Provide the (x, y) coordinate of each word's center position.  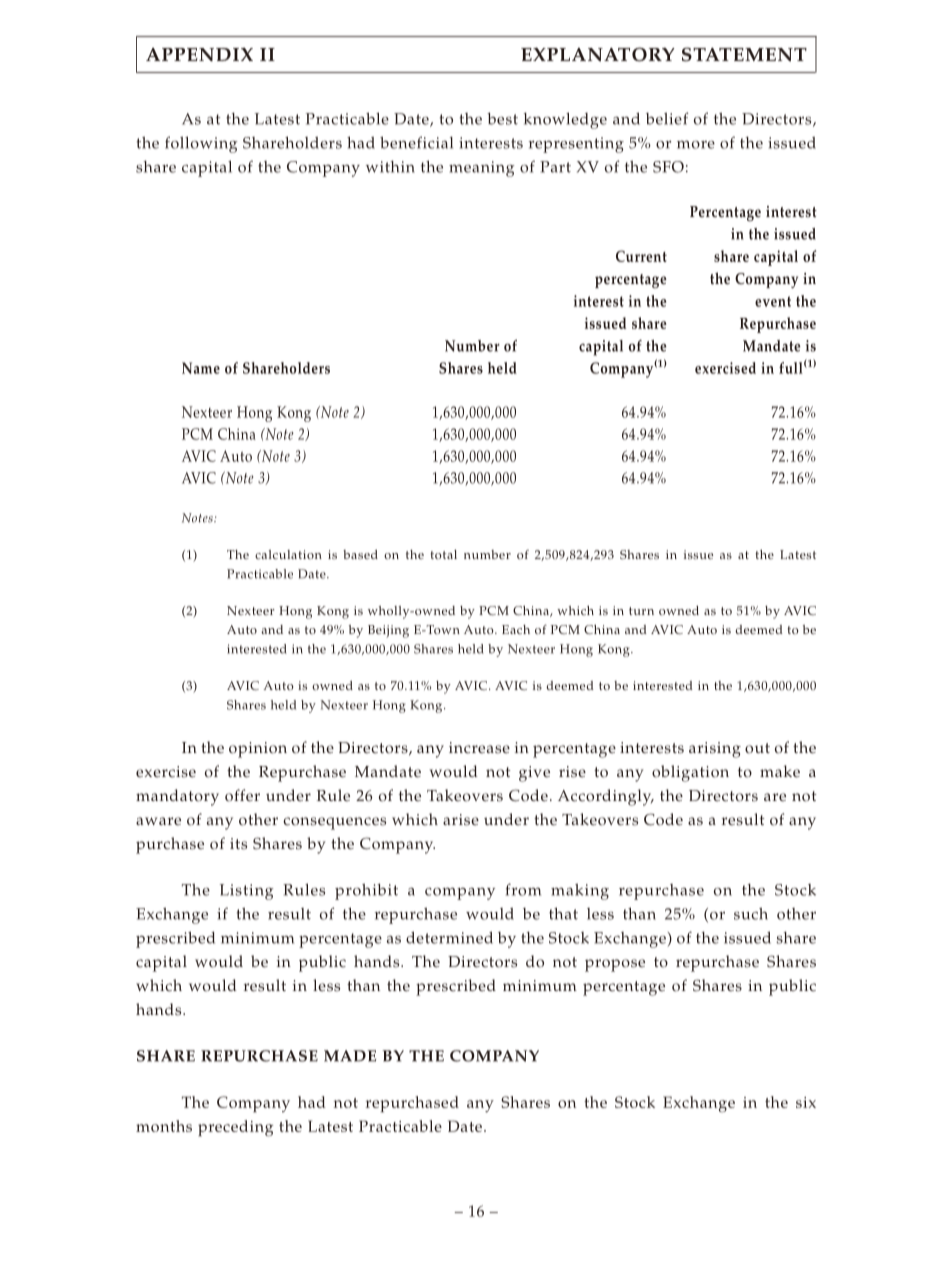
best (502, 118)
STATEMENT (744, 54)
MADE (350, 1056)
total (444, 554)
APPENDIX (199, 54)
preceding (235, 1128)
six (806, 1102)
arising (715, 750)
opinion (258, 750)
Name (201, 368)
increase (479, 748)
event (773, 301)
